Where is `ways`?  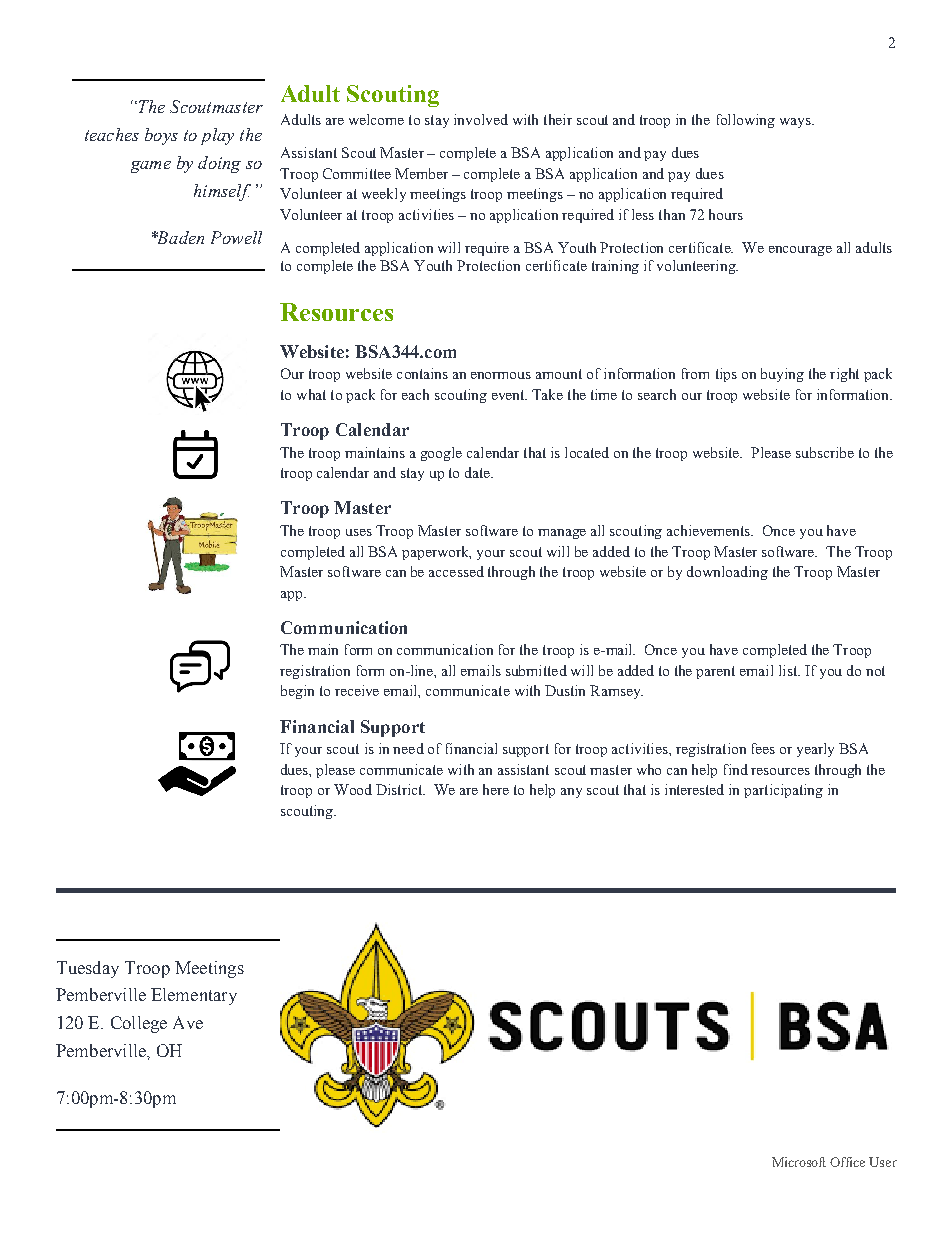 ways is located at coordinates (796, 123).
